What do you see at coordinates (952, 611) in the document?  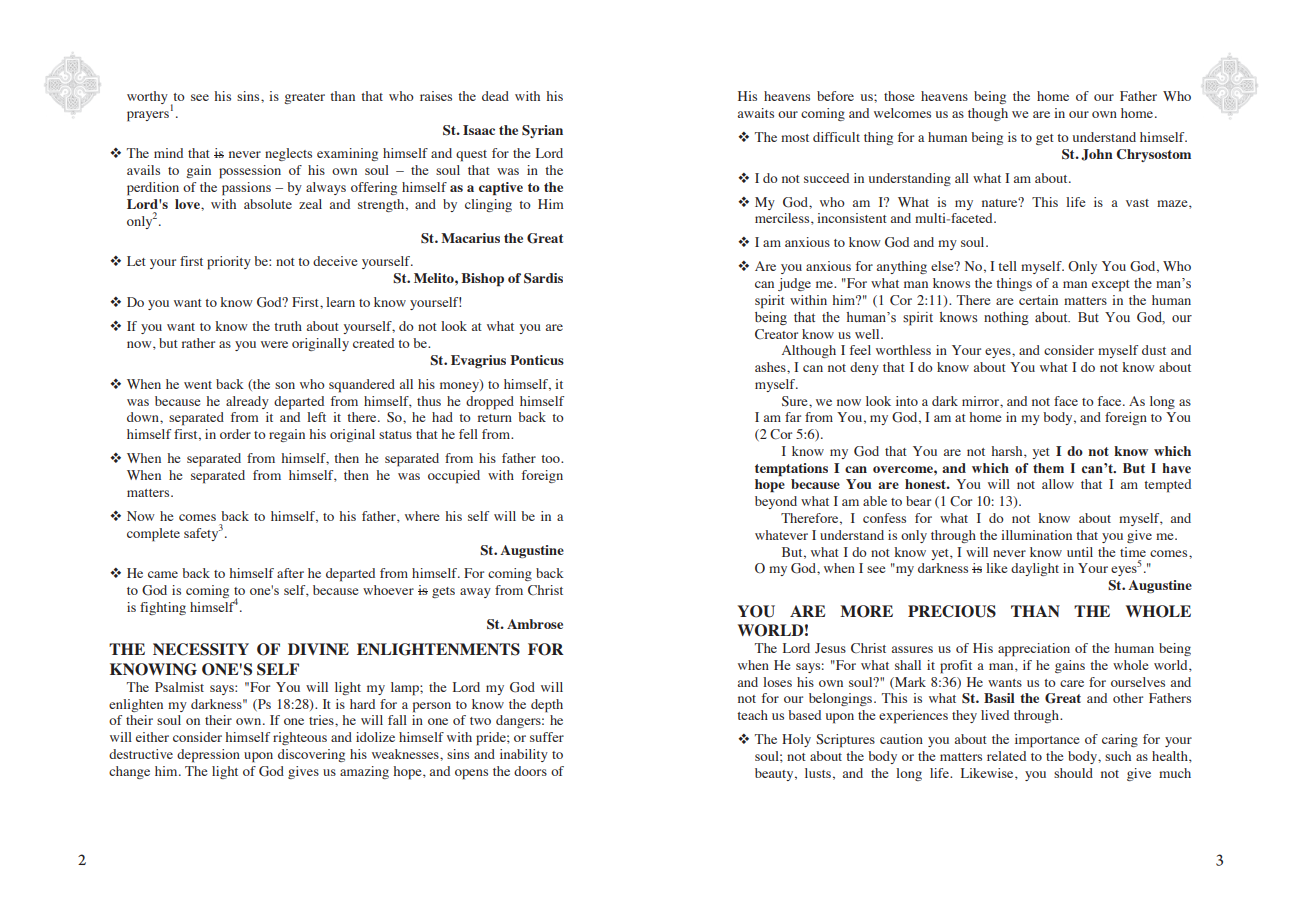 I see `PRECIOUS` at bounding box center [952, 611].
